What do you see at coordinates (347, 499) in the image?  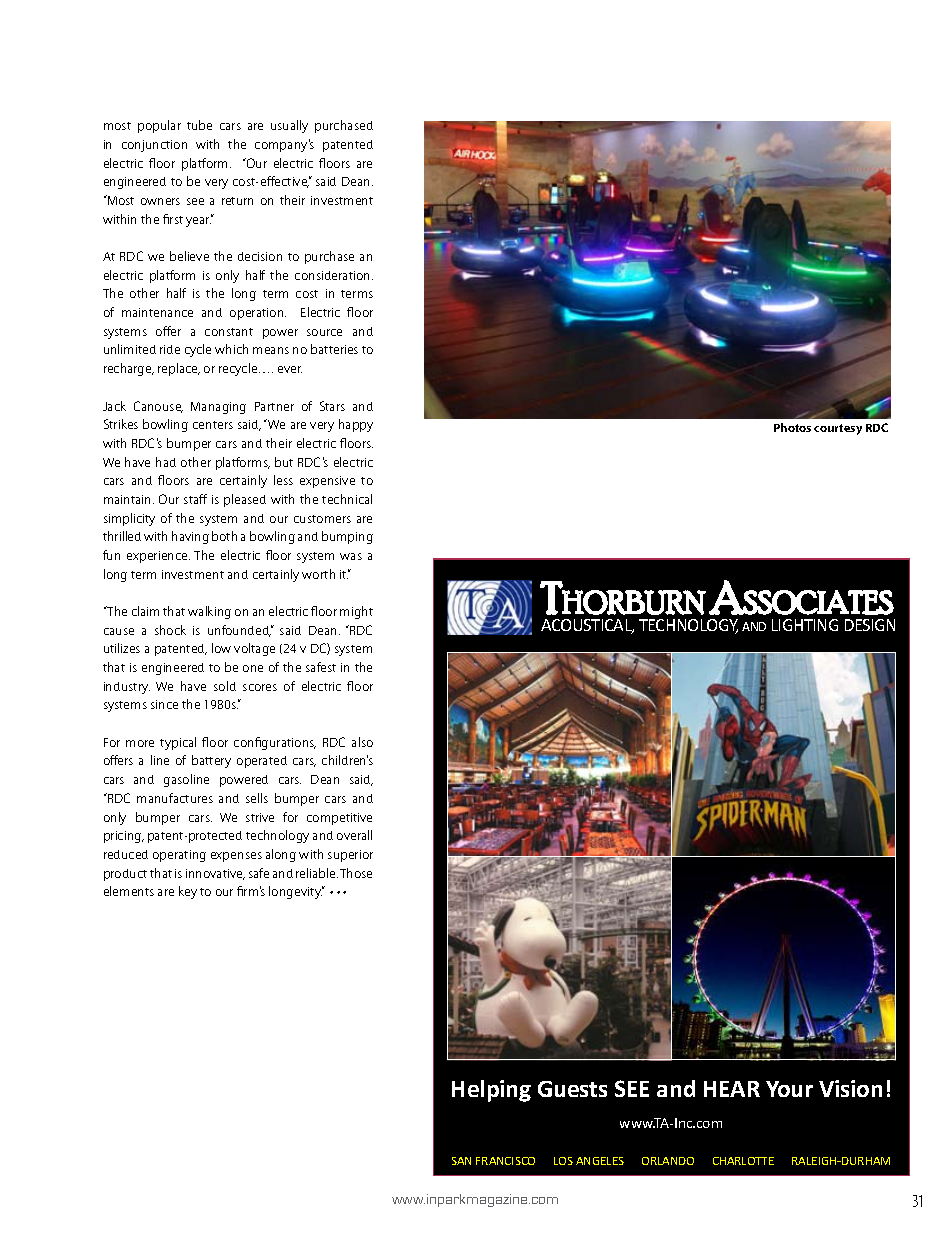 I see `technical` at bounding box center [347, 499].
